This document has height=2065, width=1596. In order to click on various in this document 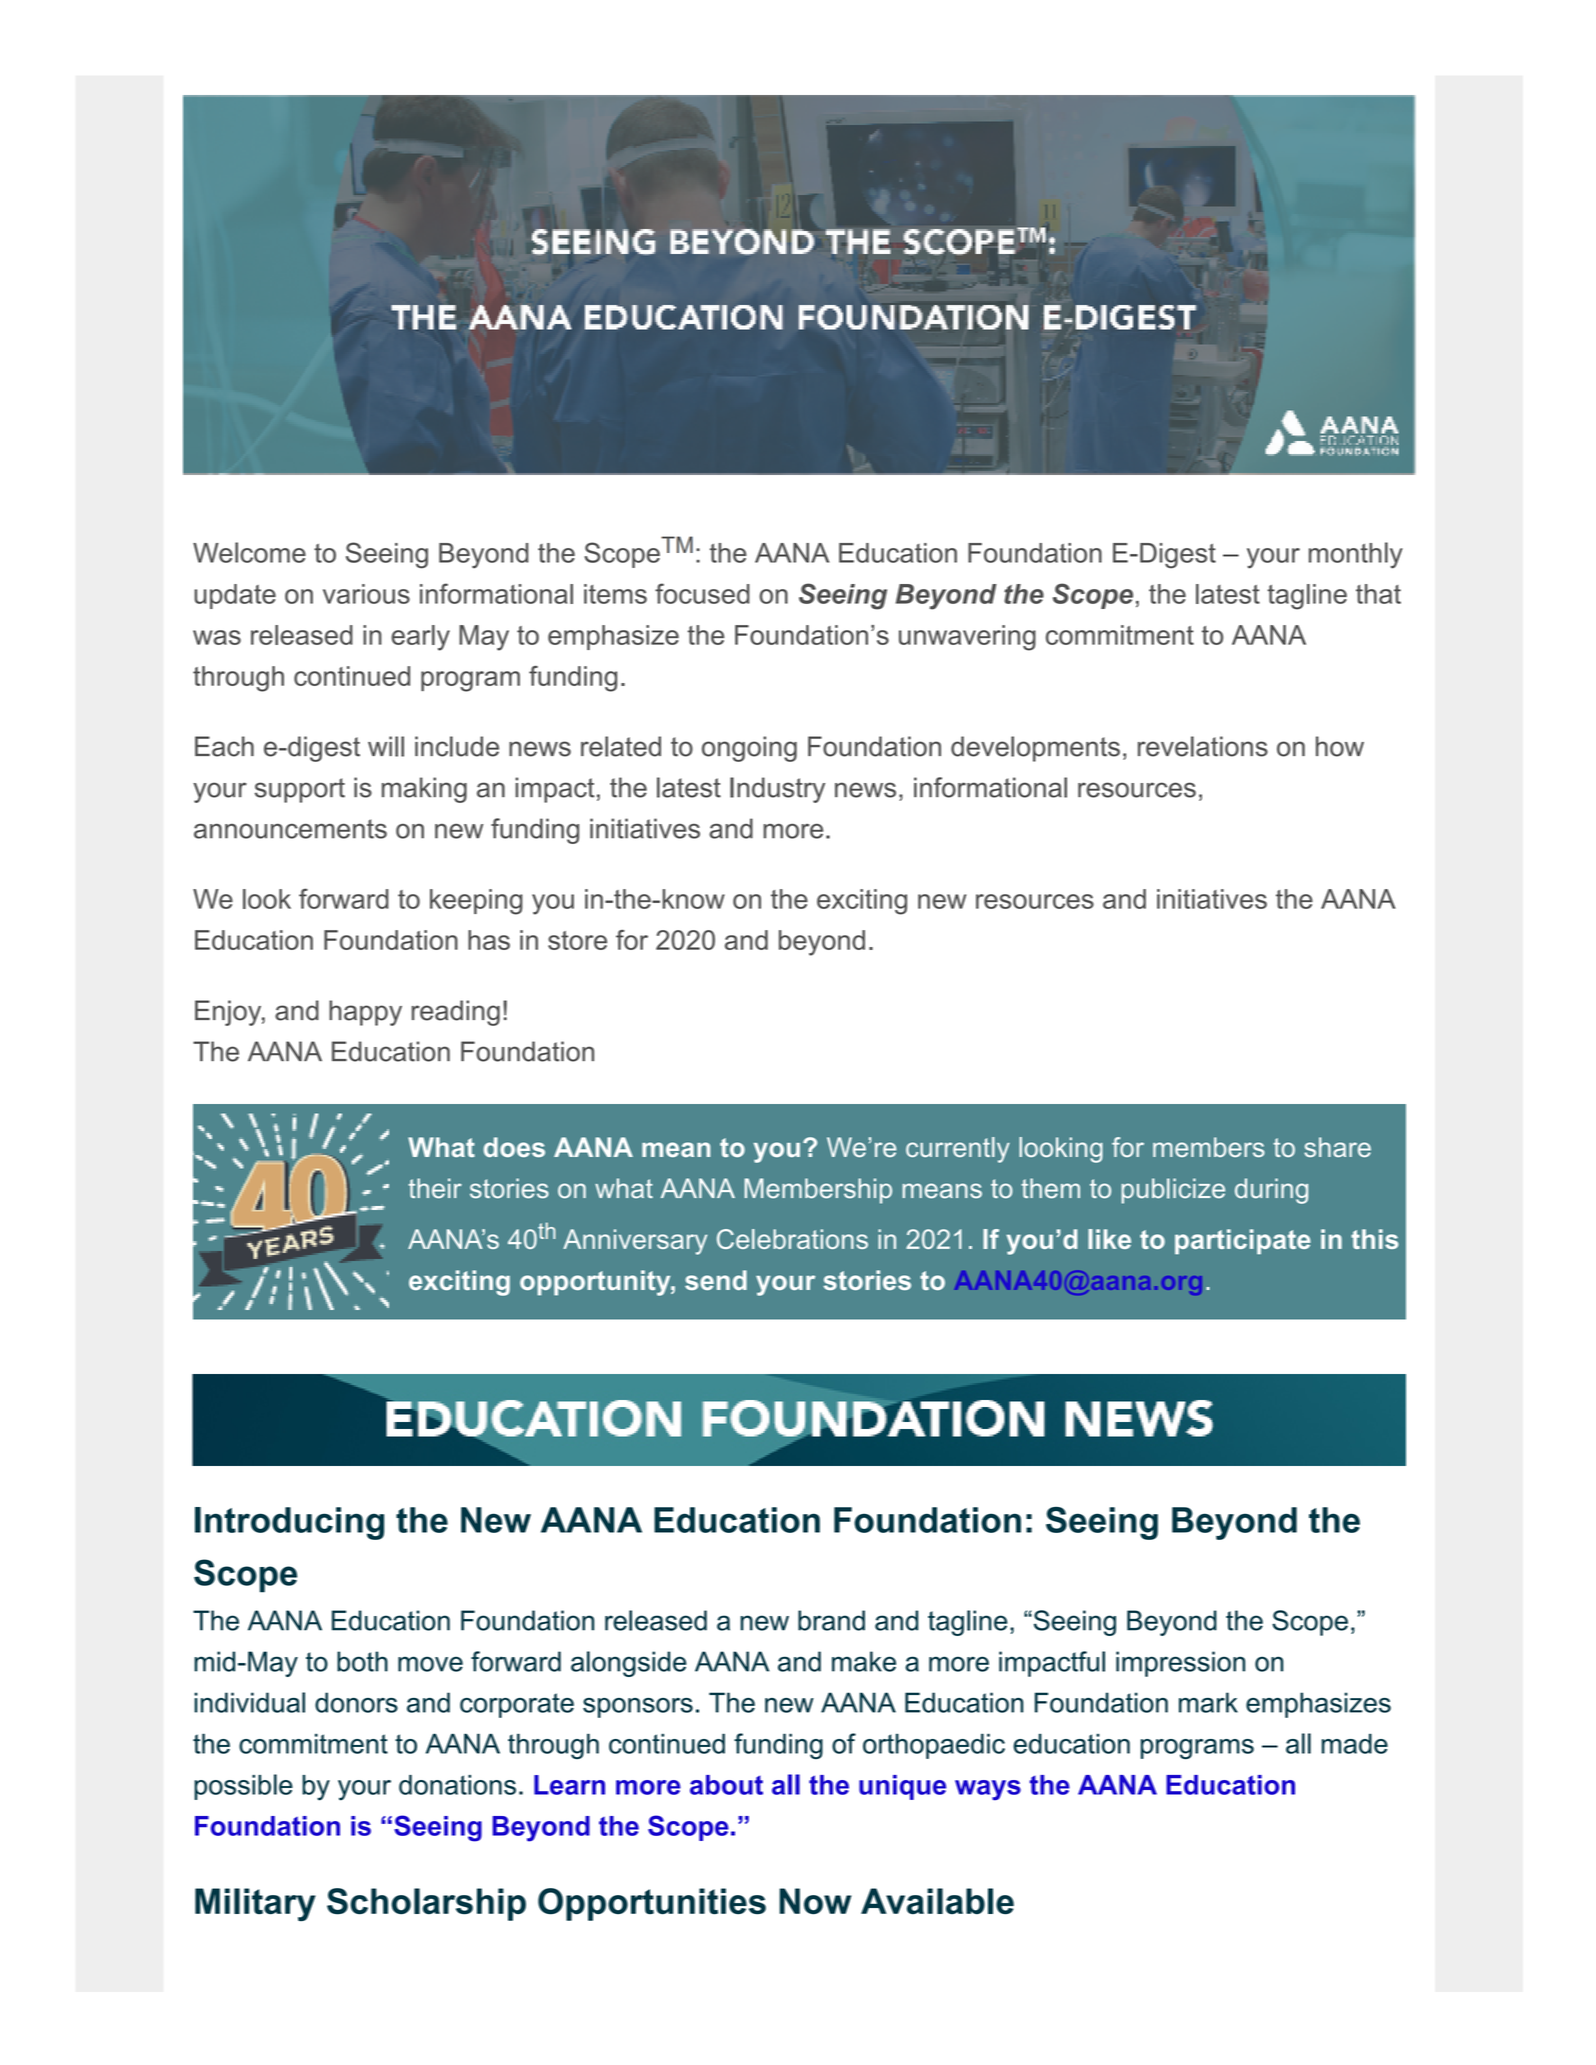, I will do `click(366, 594)`.
